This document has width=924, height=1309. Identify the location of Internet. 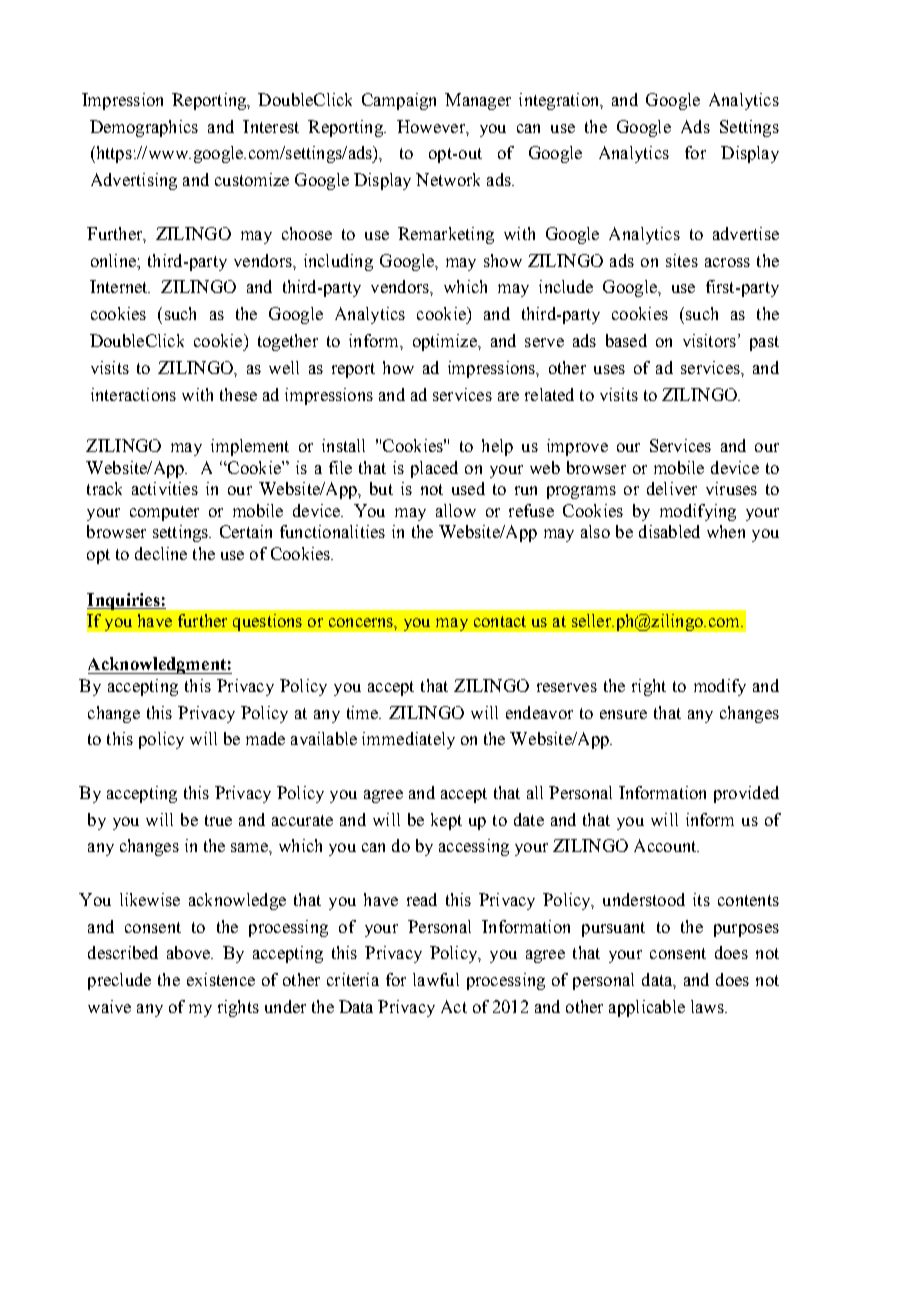
(120, 286).
